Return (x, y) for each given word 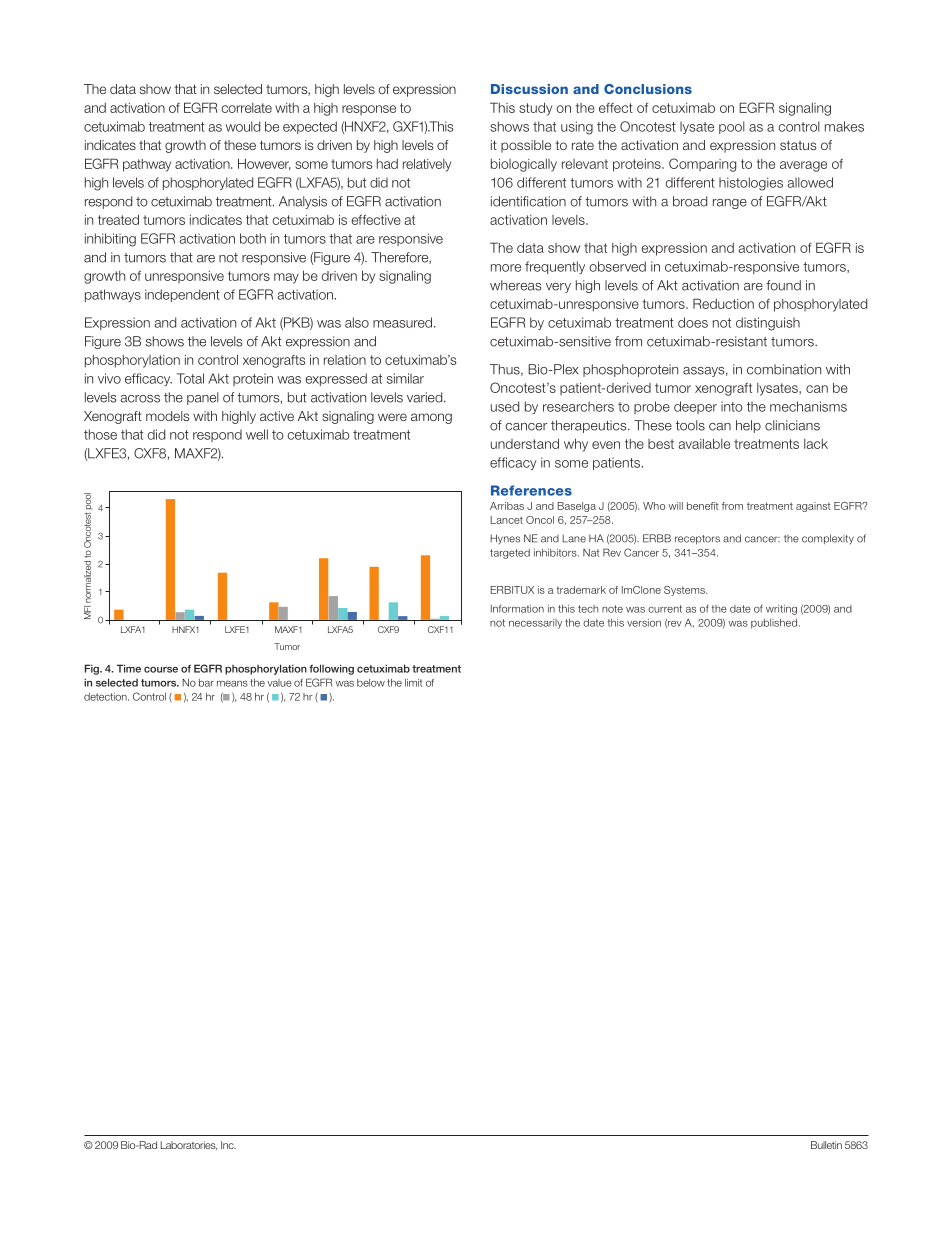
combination (784, 369)
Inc (228, 1145)
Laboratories (189, 1145)
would (243, 126)
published (775, 624)
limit (413, 683)
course (161, 669)
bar (206, 683)
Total (190, 378)
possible (526, 146)
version (644, 623)
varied (426, 397)
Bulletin (826, 1145)
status (798, 145)
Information (517, 609)
